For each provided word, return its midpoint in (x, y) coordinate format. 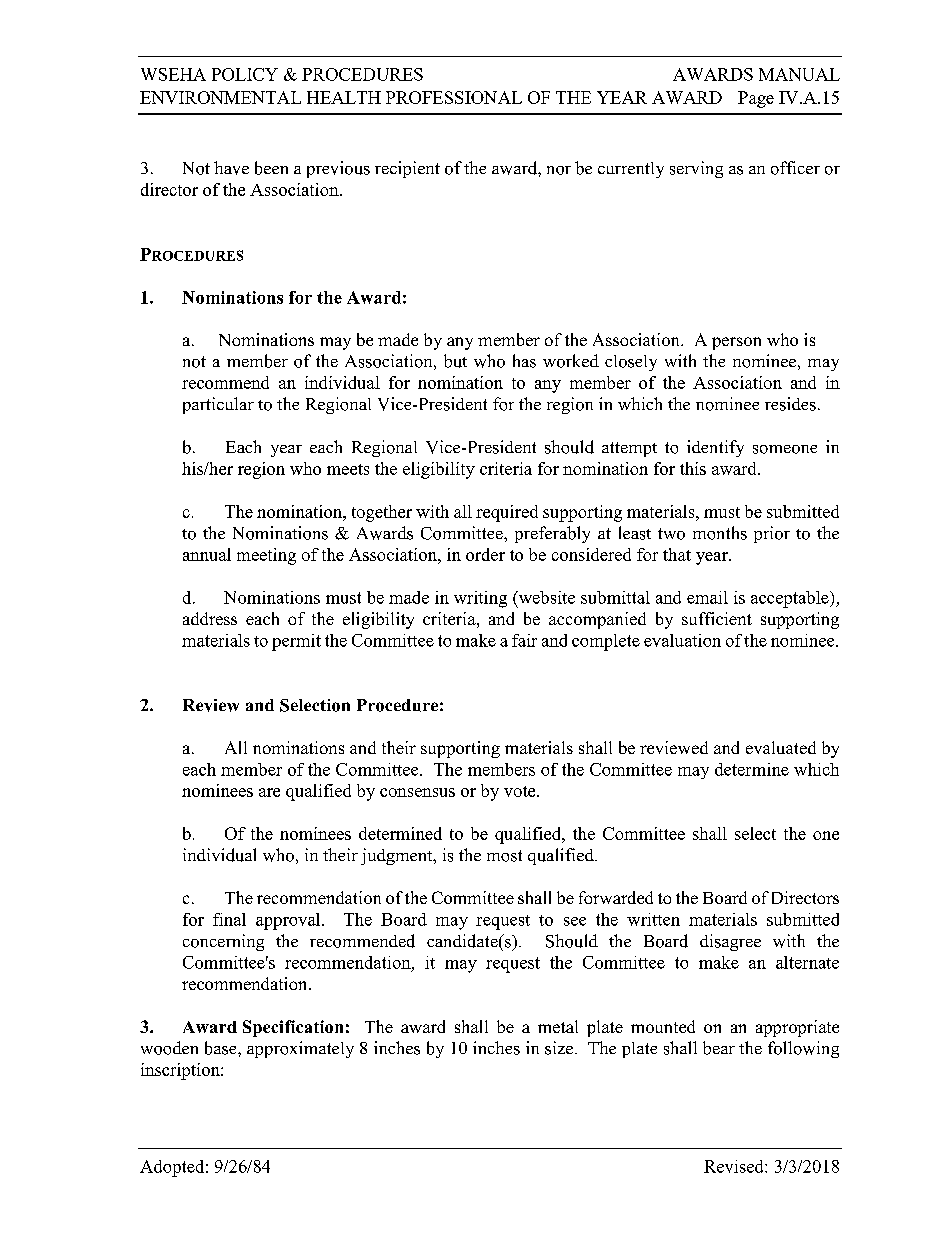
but (455, 361)
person (736, 343)
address (210, 618)
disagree (730, 942)
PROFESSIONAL (454, 97)
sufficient (717, 618)
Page (756, 99)
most (504, 856)
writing (480, 599)
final (229, 919)
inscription (181, 1071)
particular (218, 405)
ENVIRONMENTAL (220, 97)
